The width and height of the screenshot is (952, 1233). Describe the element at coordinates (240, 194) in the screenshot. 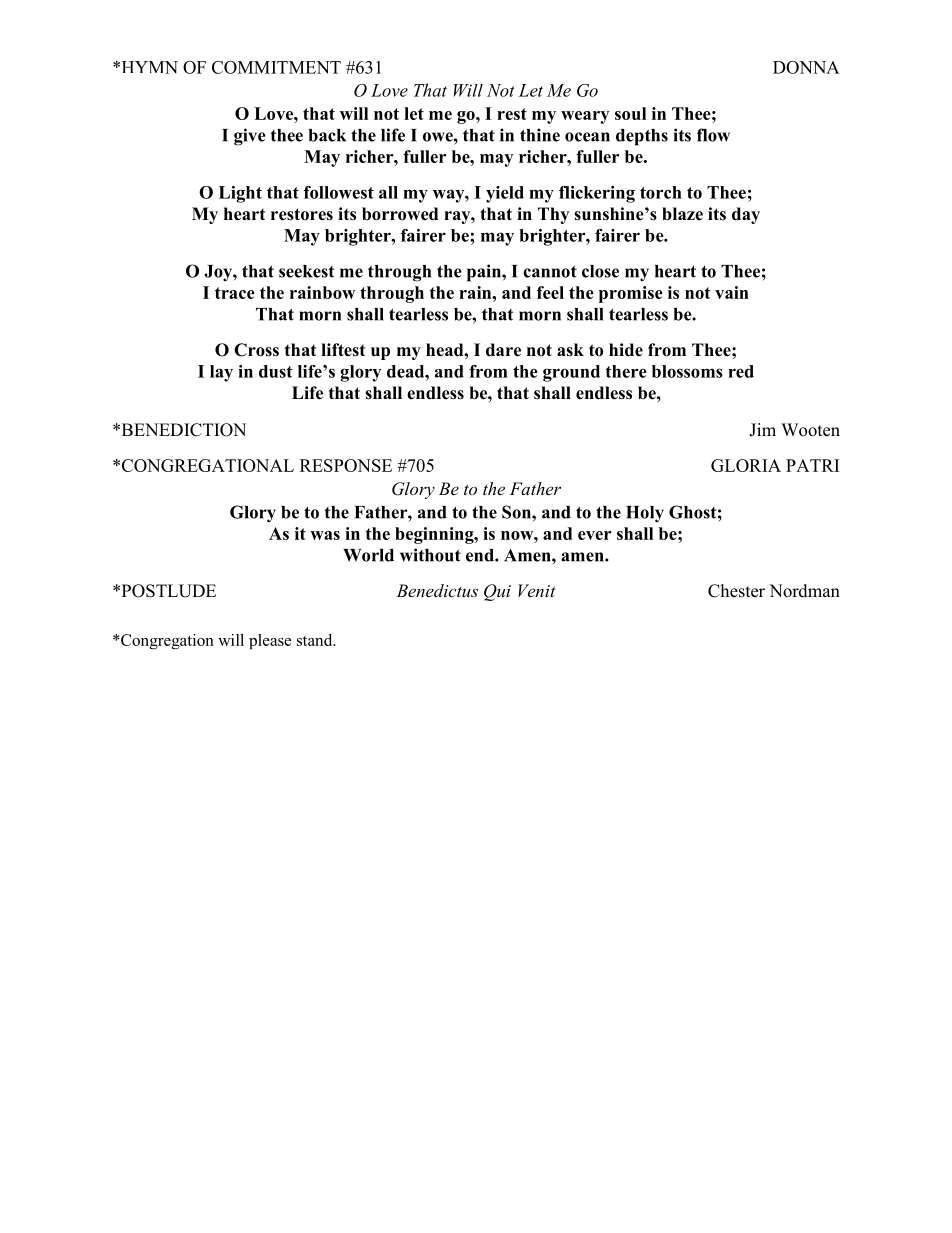

I see `Light` at that location.
